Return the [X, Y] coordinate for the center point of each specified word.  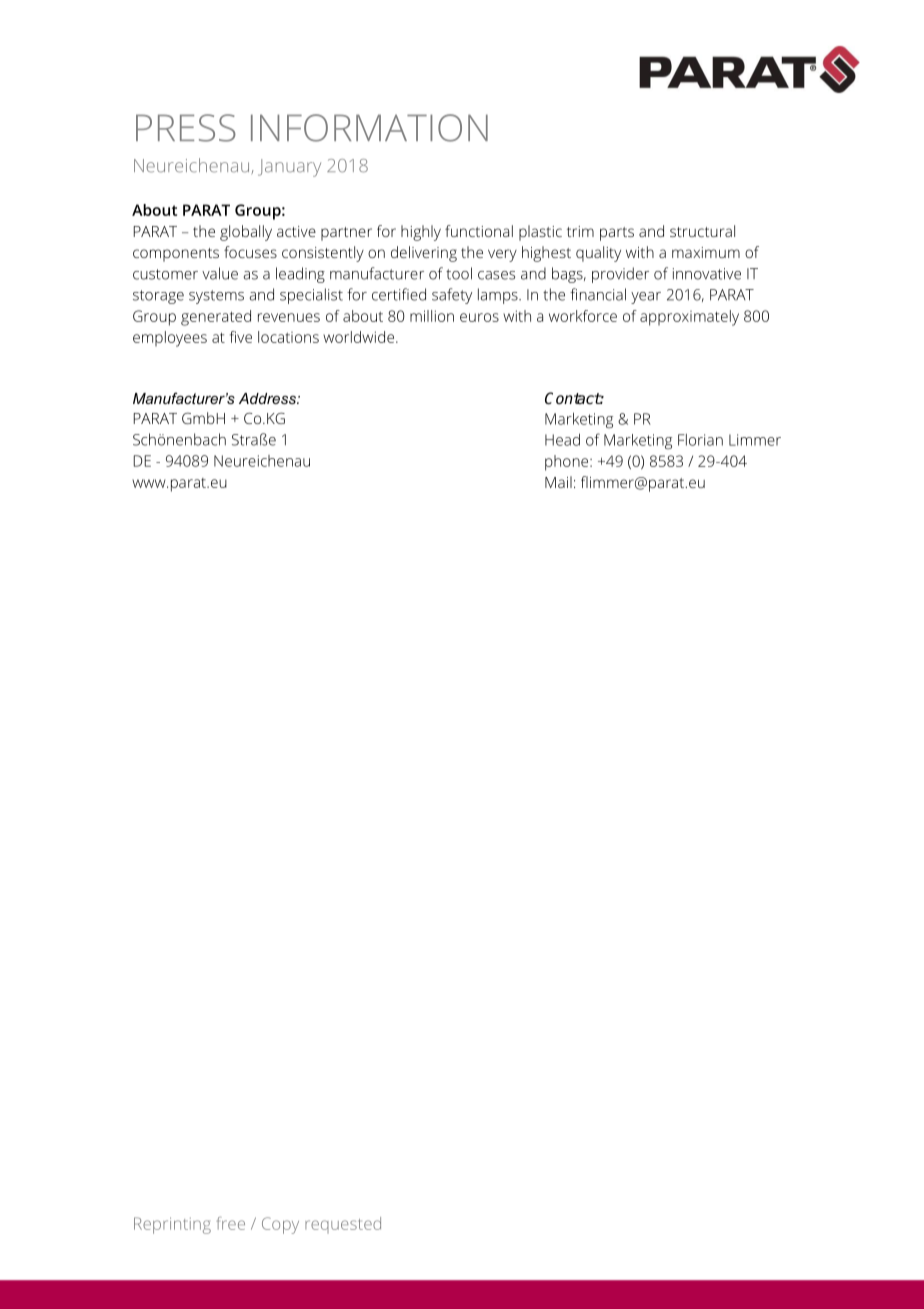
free [231, 1223]
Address [268, 398]
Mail [558, 482]
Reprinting [172, 1225]
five [241, 337]
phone [568, 463]
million [432, 316]
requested [343, 1225]
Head [562, 439]
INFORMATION [369, 128]
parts [617, 234]
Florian [700, 440]
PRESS [186, 128]
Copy [280, 1225]
